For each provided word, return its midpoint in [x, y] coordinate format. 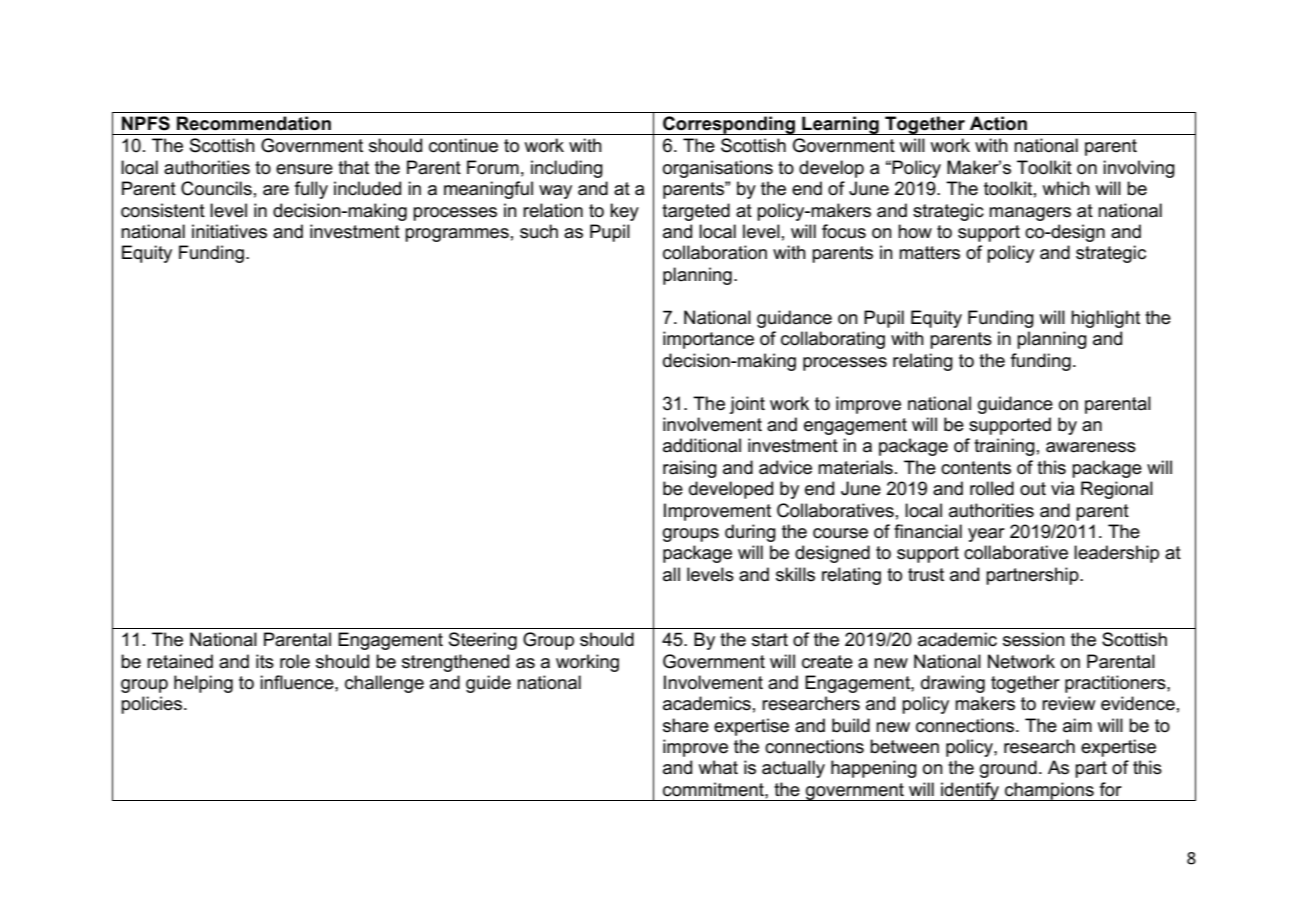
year [986, 535]
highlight [1105, 319]
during [750, 533]
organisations [718, 169]
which [1066, 188]
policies [153, 705]
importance [708, 340]
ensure [304, 169]
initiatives [229, 231]
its [265, 661]
